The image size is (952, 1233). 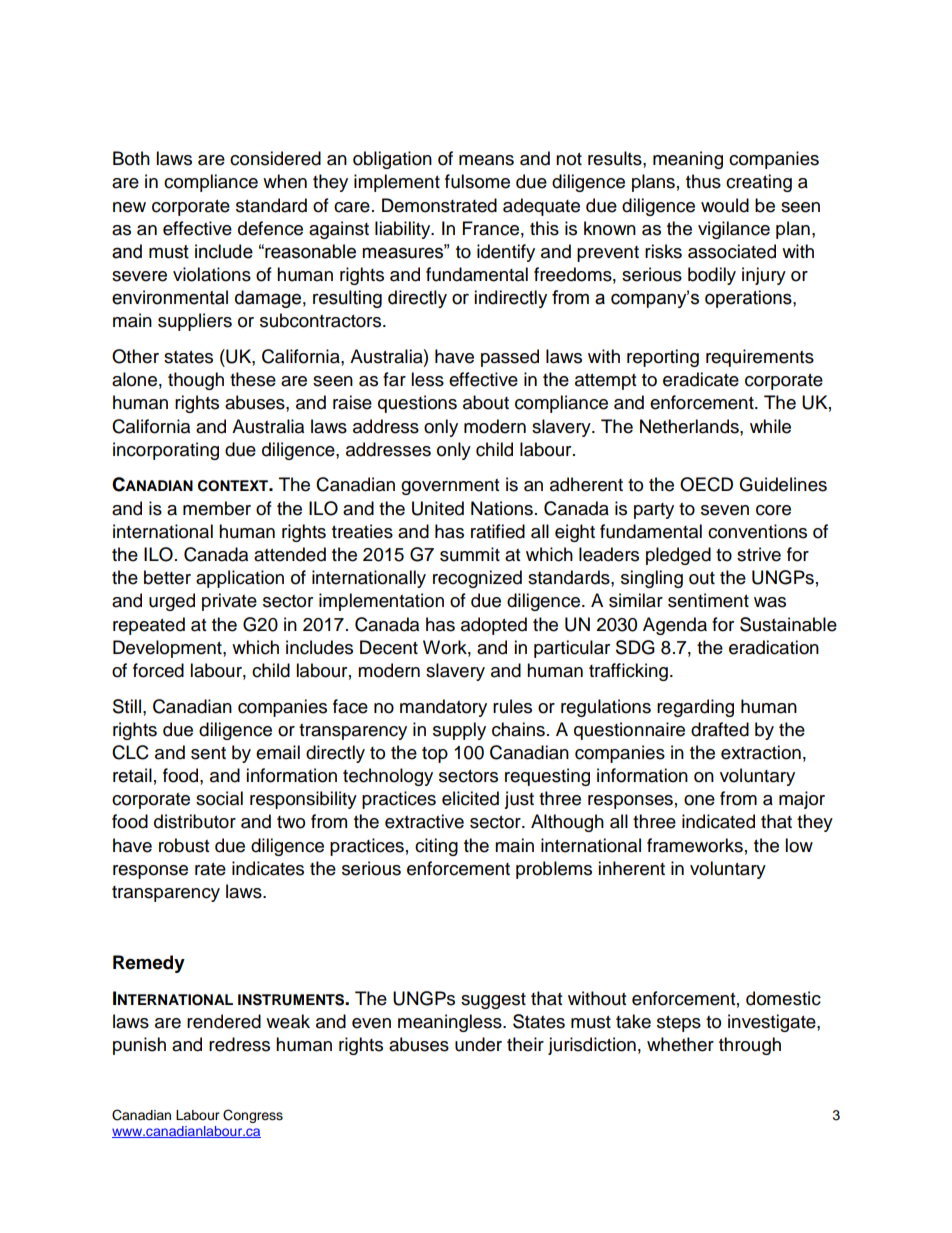 I want to click on adopted, so click(x=494, y=626).
